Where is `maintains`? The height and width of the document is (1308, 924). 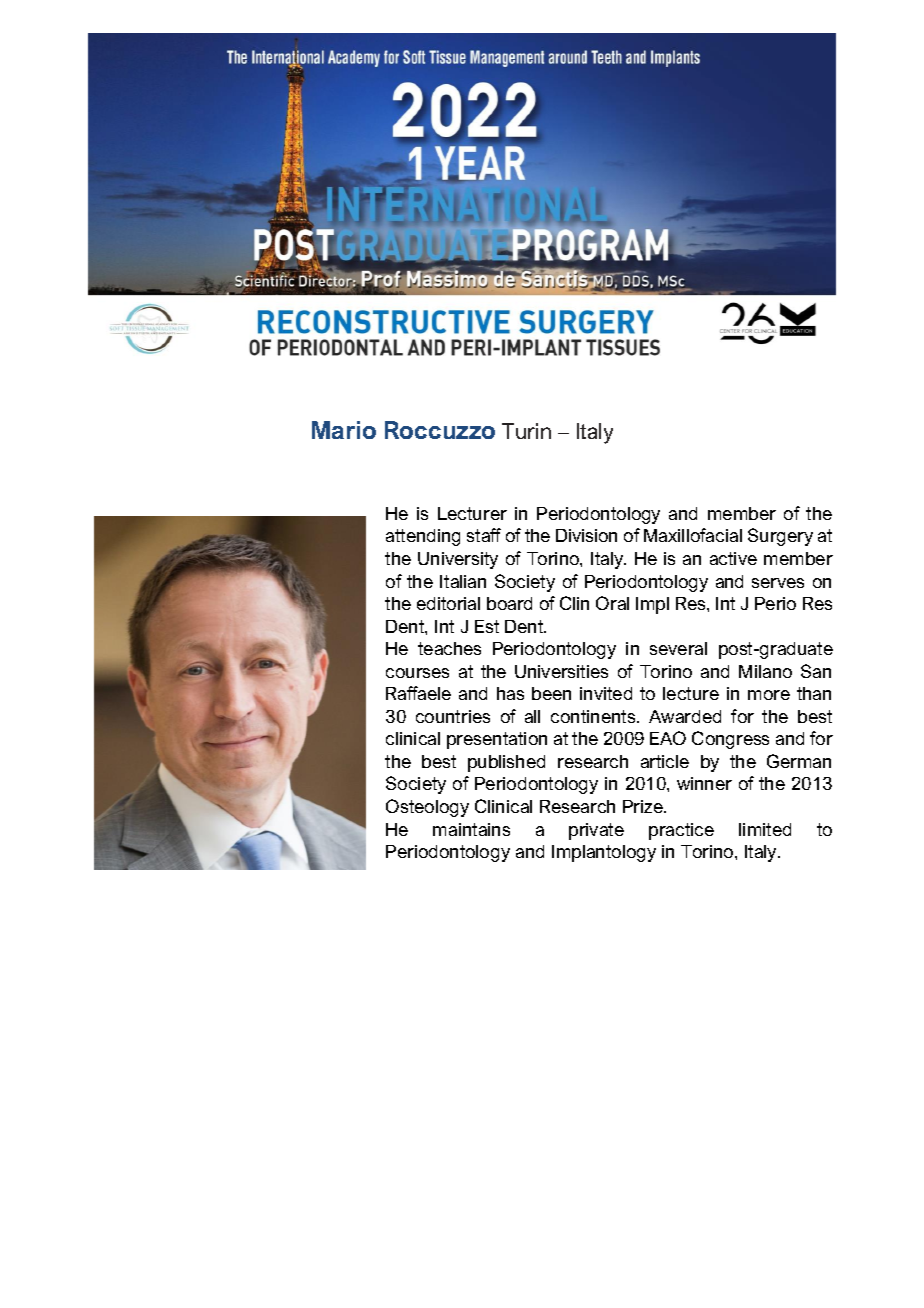 maintains is located at coordinates (471, 829).
